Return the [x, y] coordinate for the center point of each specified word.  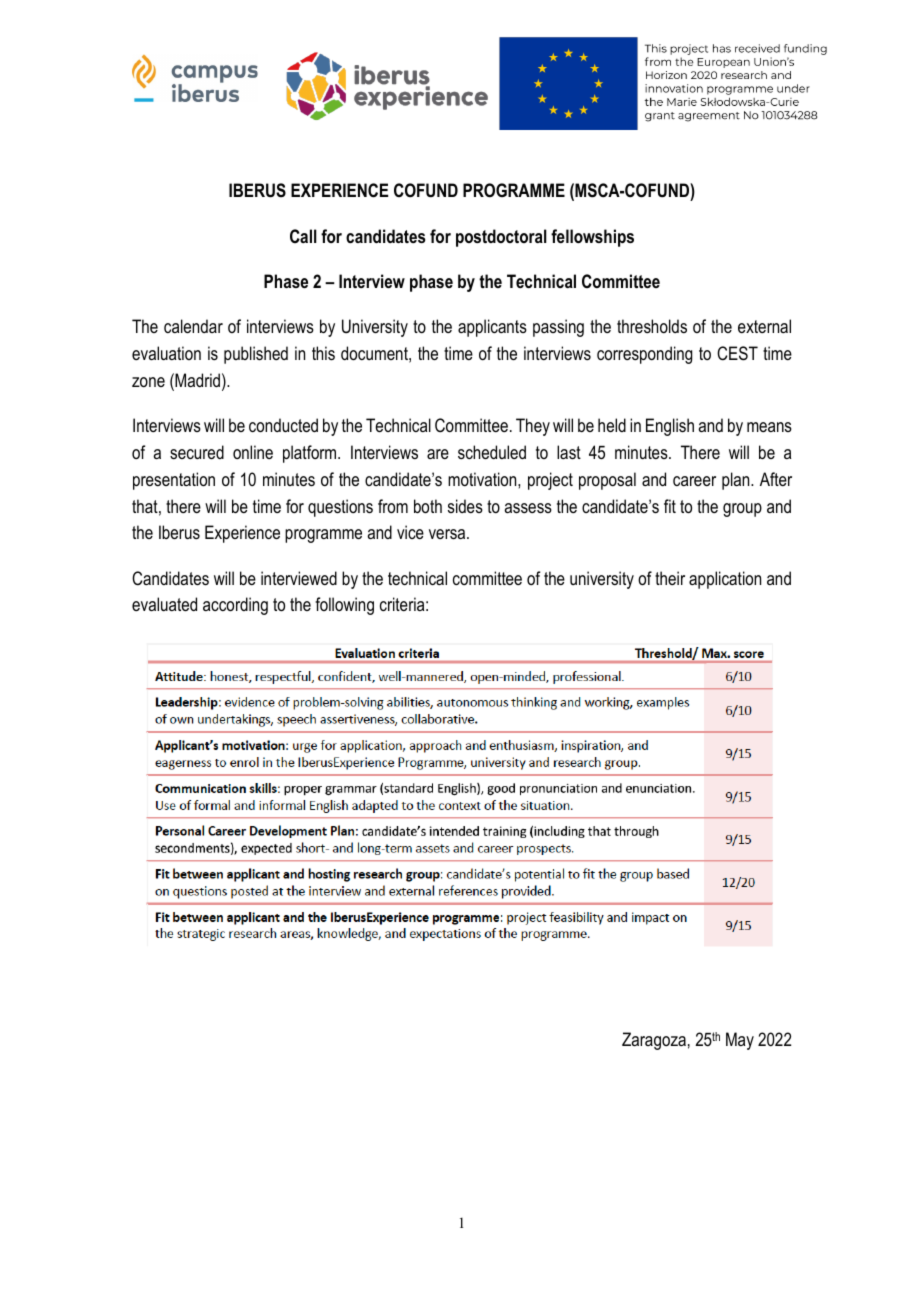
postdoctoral [501, 238]
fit [670, 506]
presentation [174, 481]
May [740, 1041]
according [235, 606]
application [725, 580]
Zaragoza [654, 1041]
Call [303, 236]
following [344, 606]
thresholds [652, 326]
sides [465, 506]
